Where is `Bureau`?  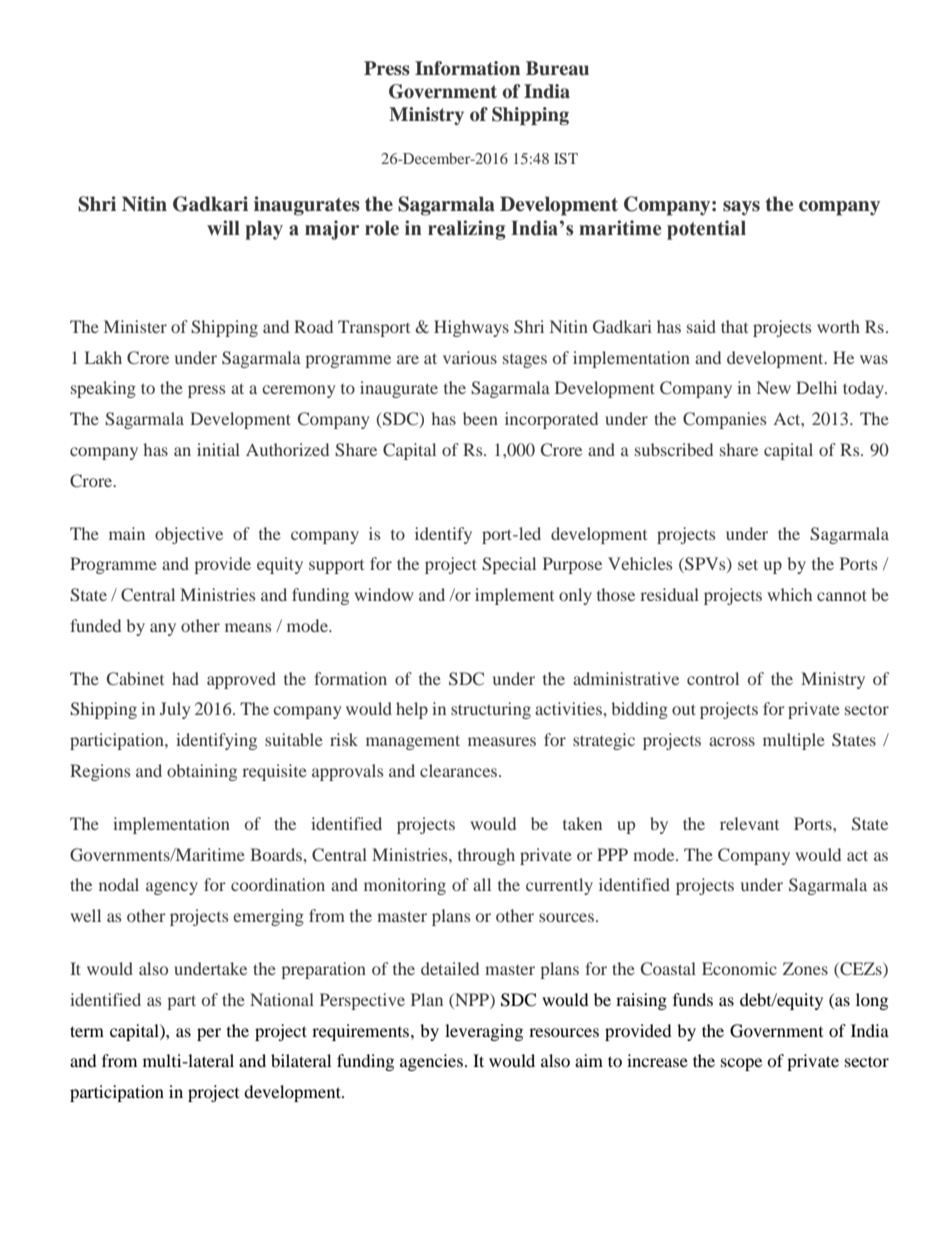
Bureau is located at coordinates (557, 68).
